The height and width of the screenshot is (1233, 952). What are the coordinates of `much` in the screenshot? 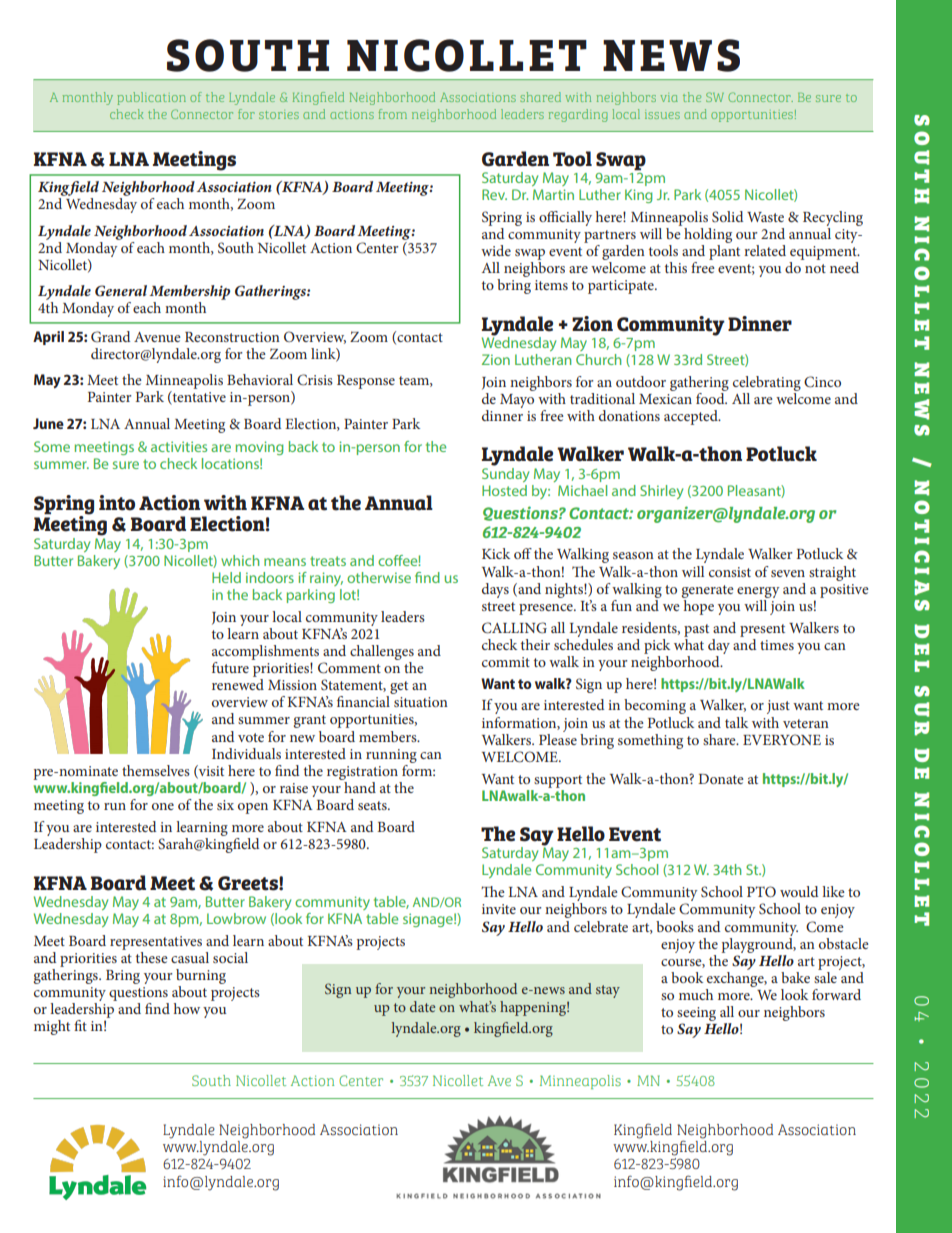 It's located at (696, 994).
